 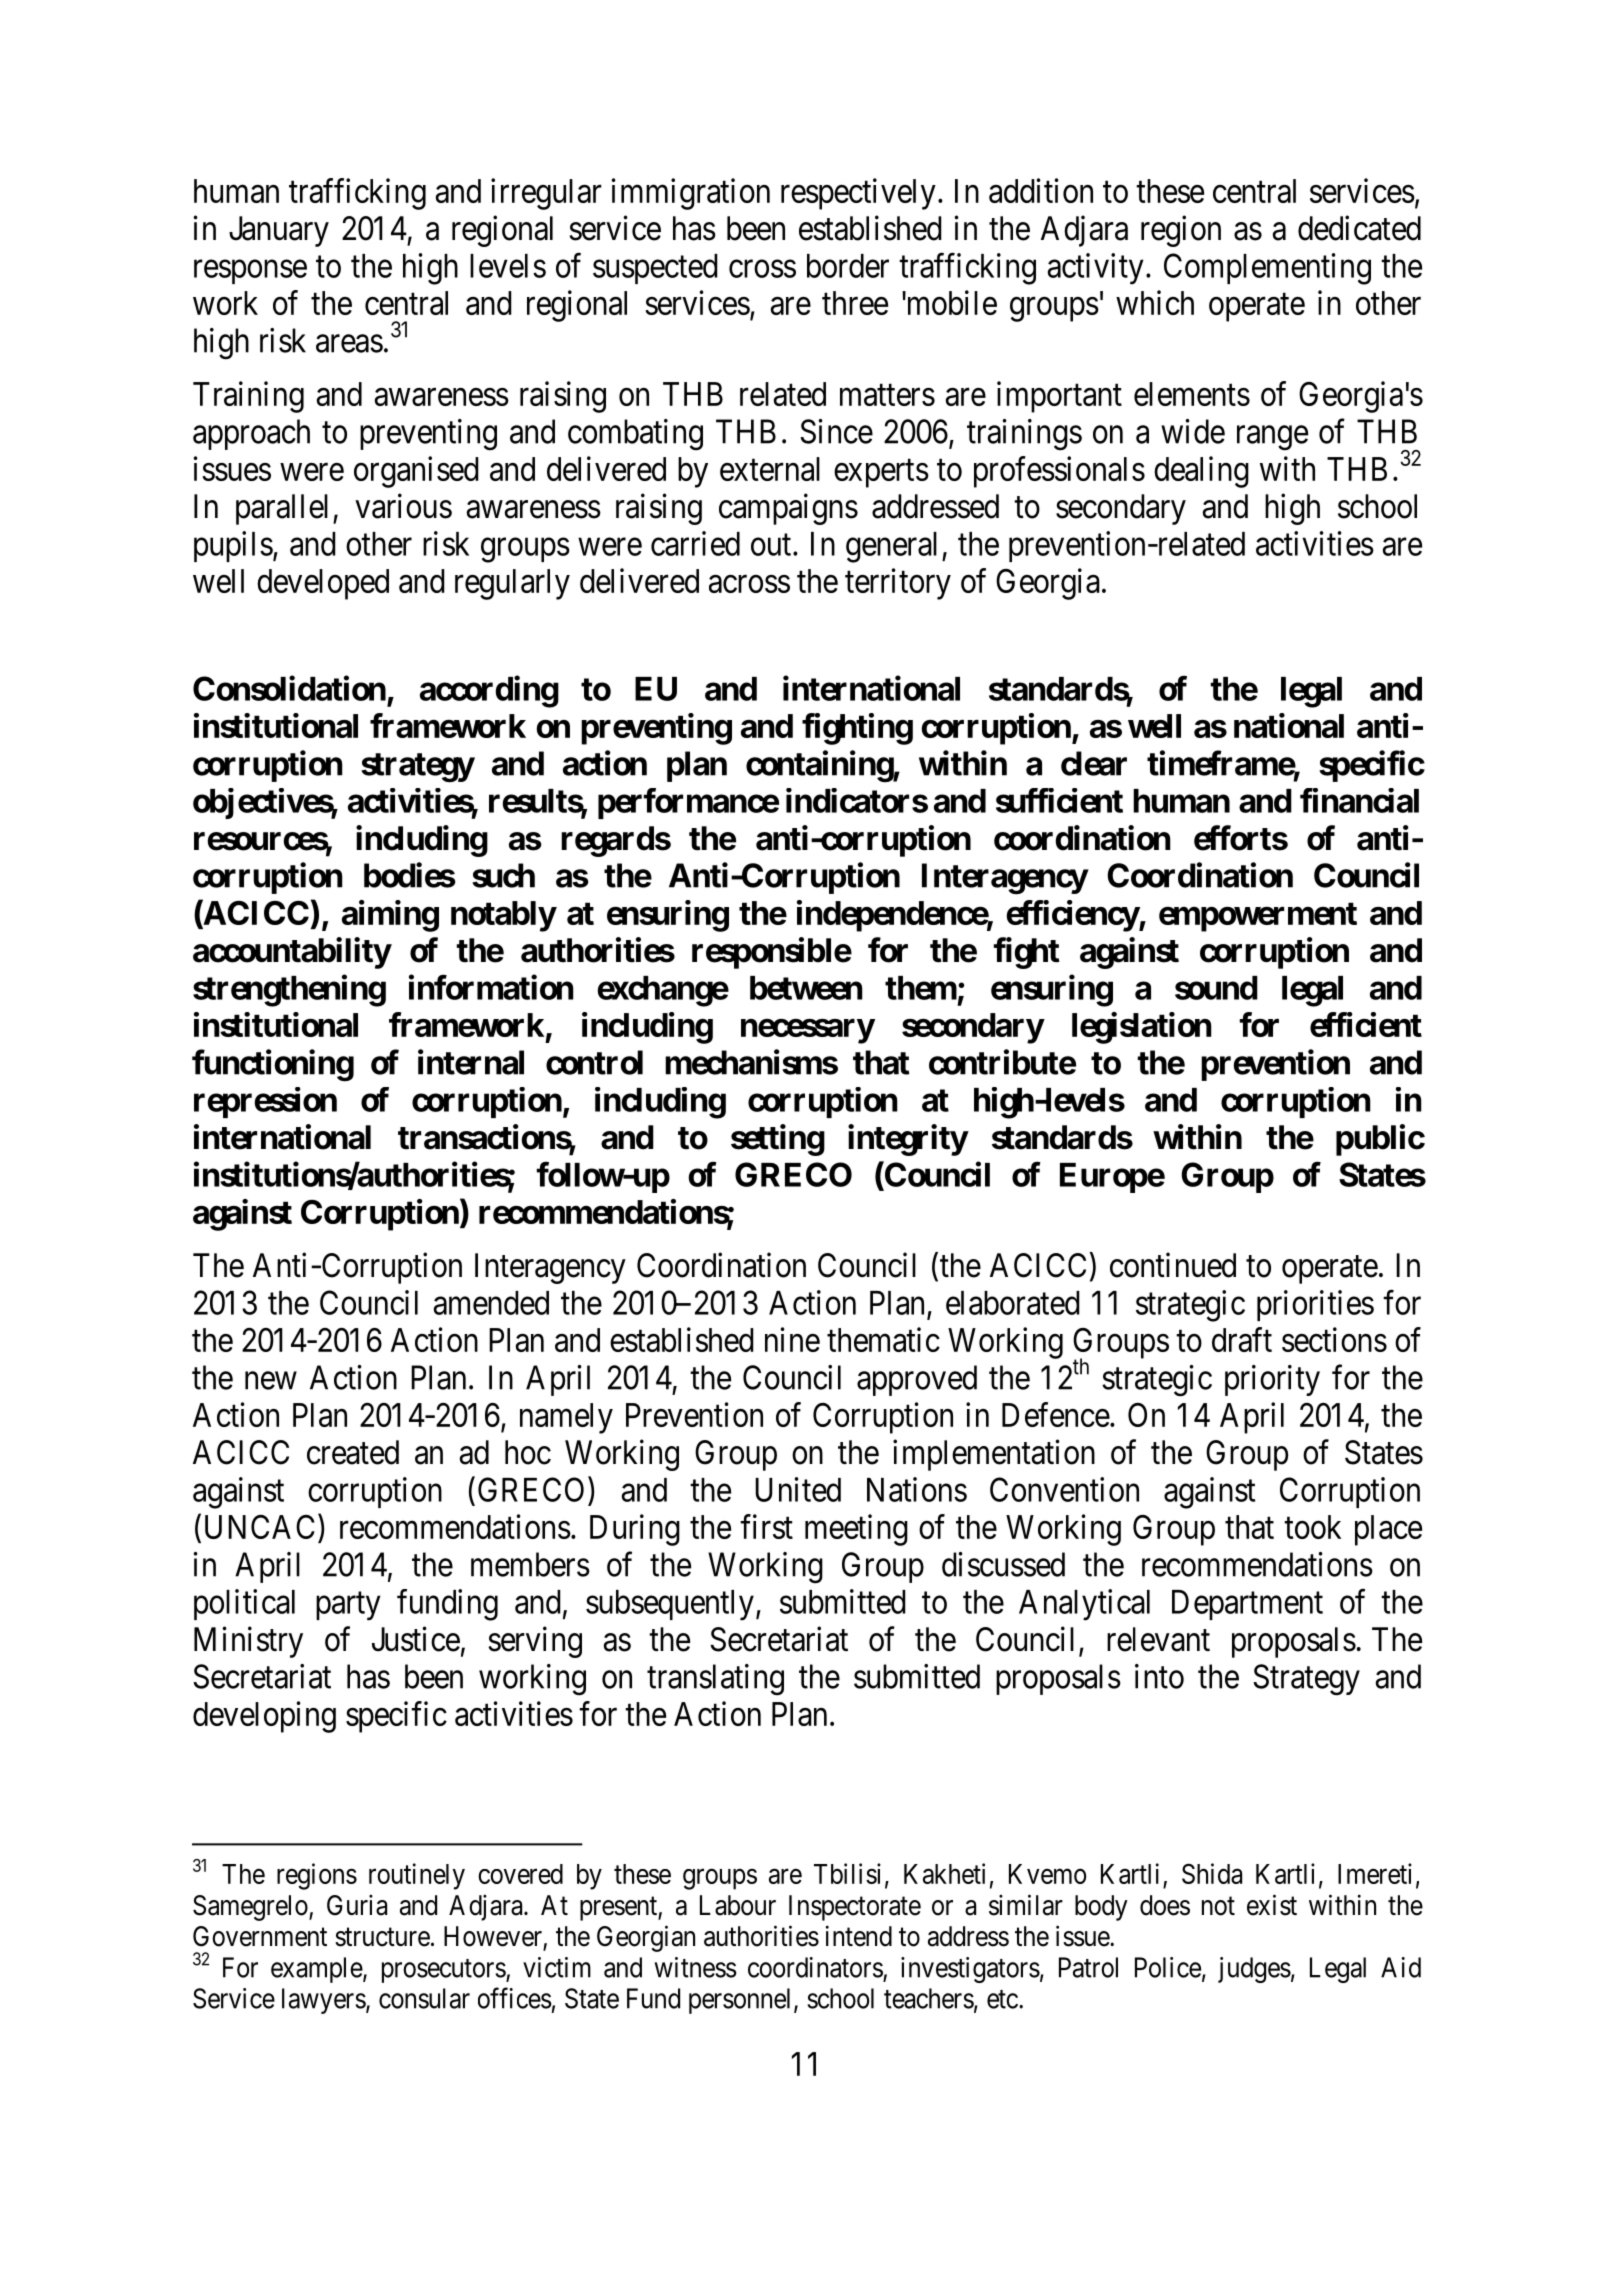 What do you see at coordinates (848, 266) in the screenshot?
I see `border` at bounding box center [848, 266].
